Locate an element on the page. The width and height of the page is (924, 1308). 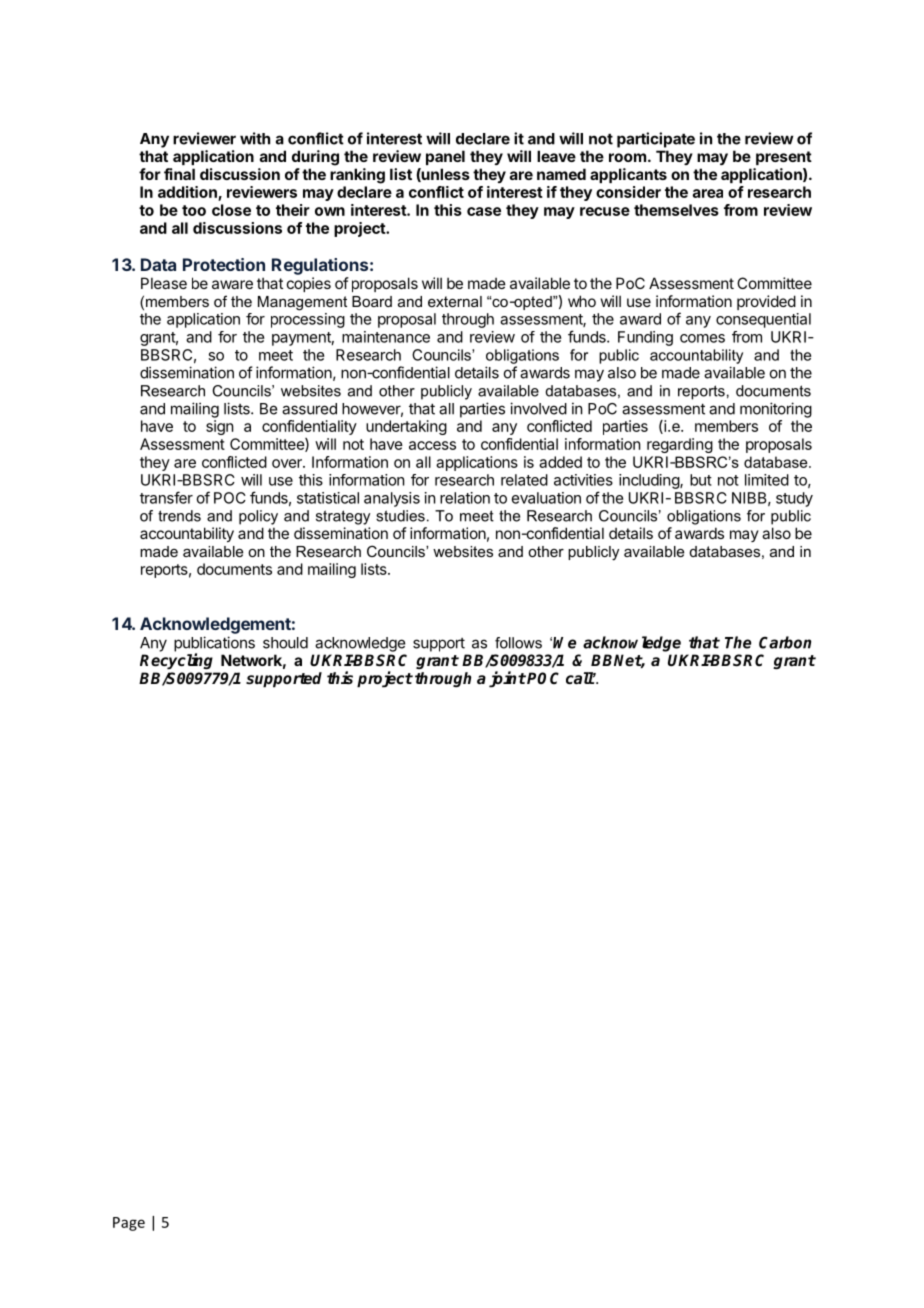
area is located at coordinates (708, 193).
